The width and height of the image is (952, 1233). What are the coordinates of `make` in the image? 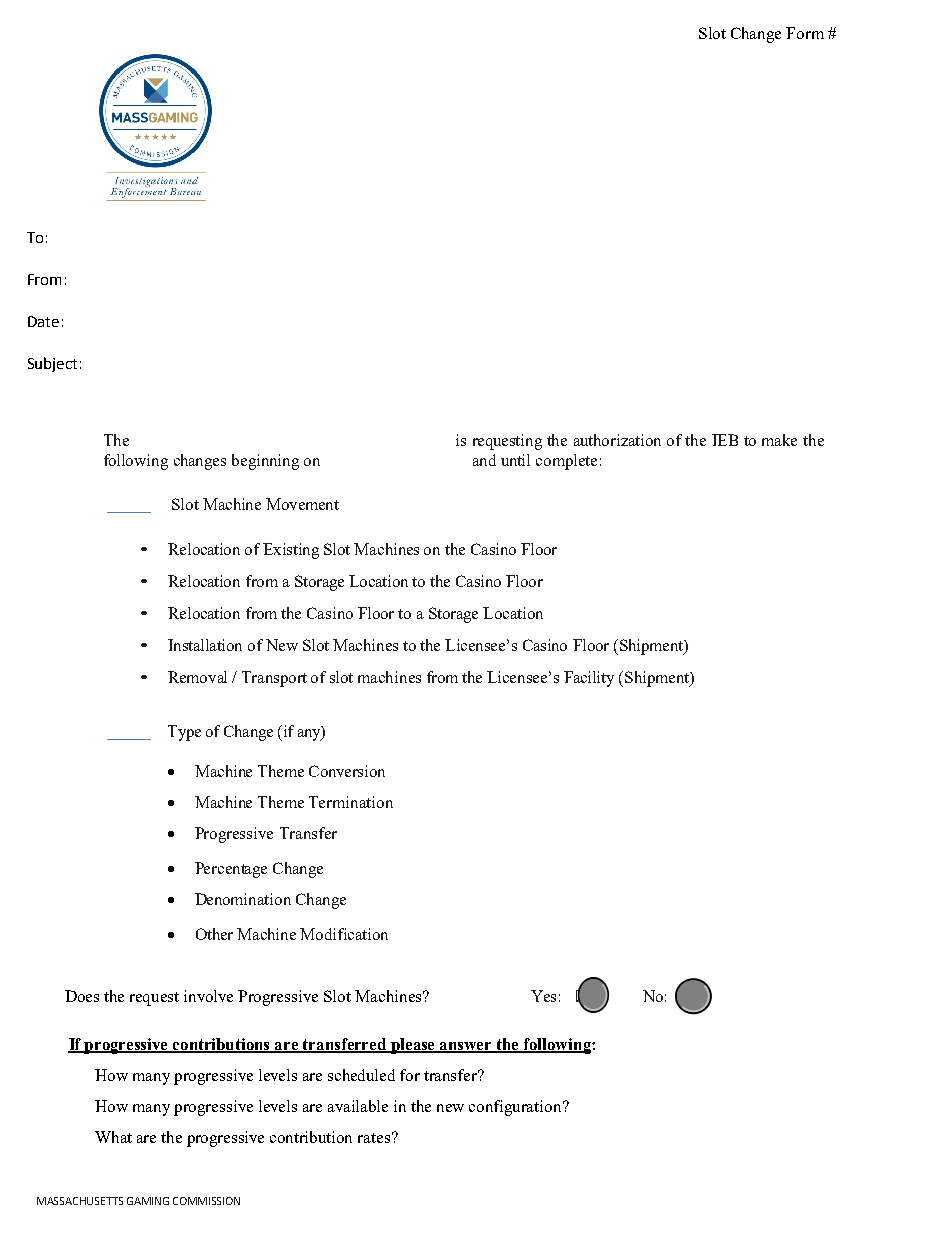 It's located at (779, 440).
